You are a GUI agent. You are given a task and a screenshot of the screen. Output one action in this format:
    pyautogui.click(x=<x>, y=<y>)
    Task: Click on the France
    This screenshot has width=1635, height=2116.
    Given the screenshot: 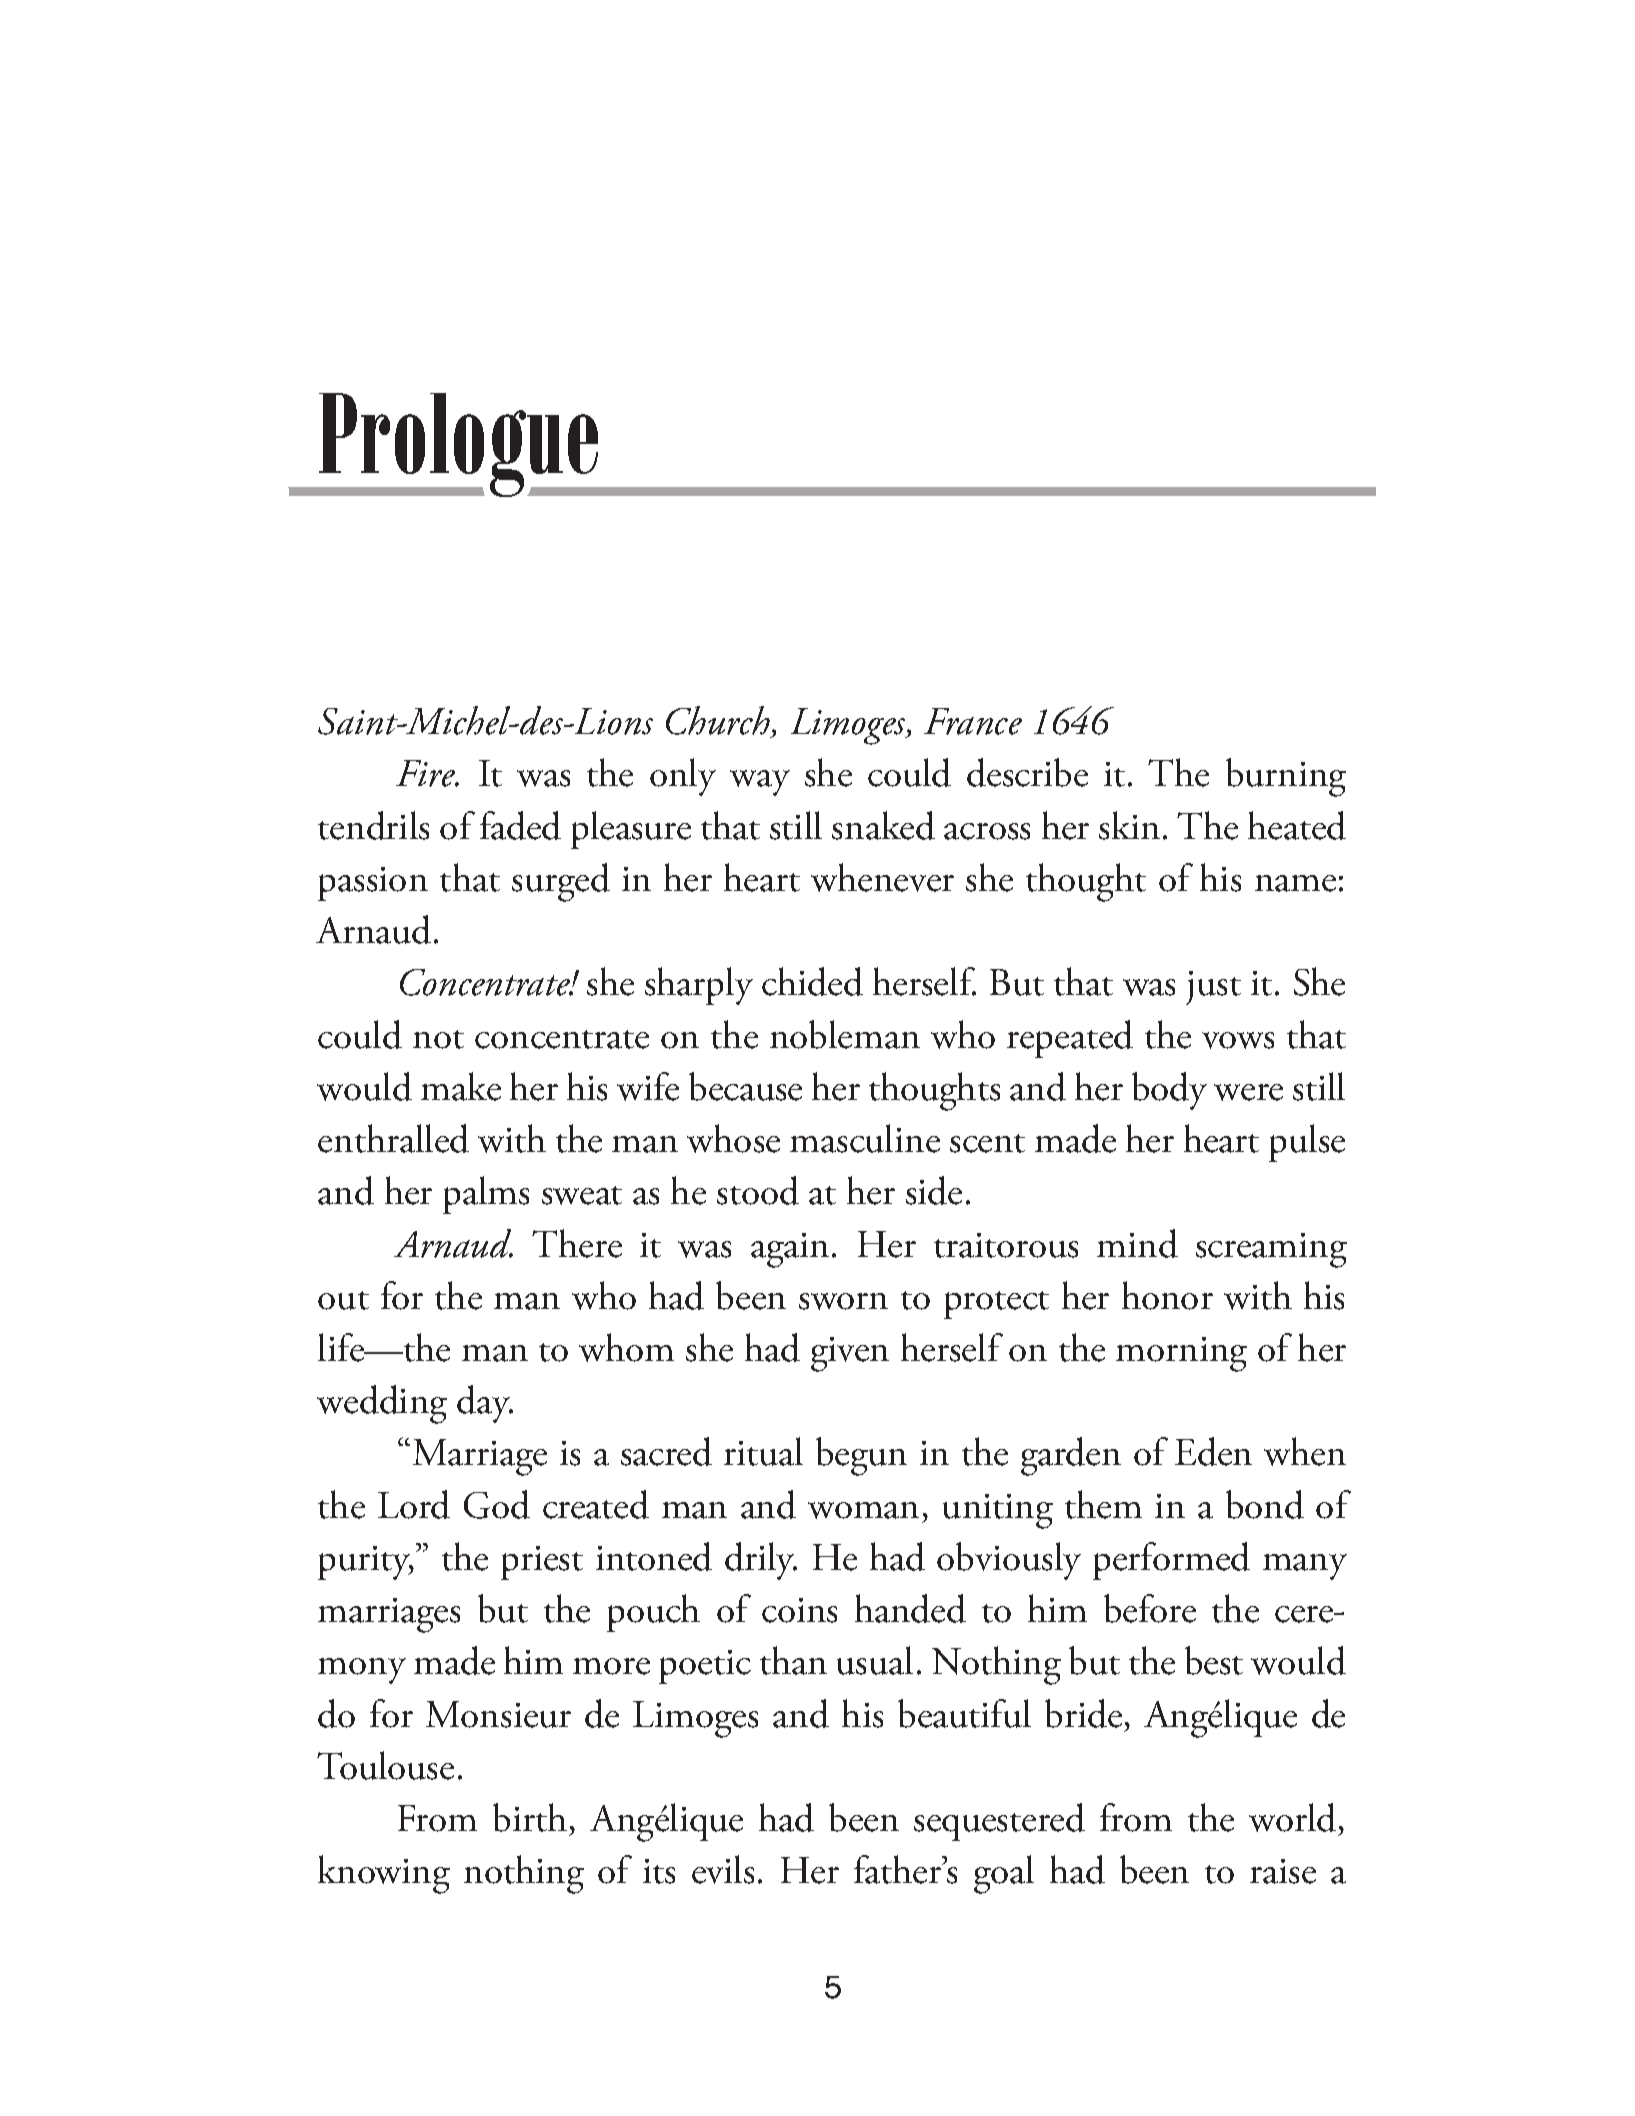 What is the action you would take?
    pyautogui.click(x=973, y=721)
